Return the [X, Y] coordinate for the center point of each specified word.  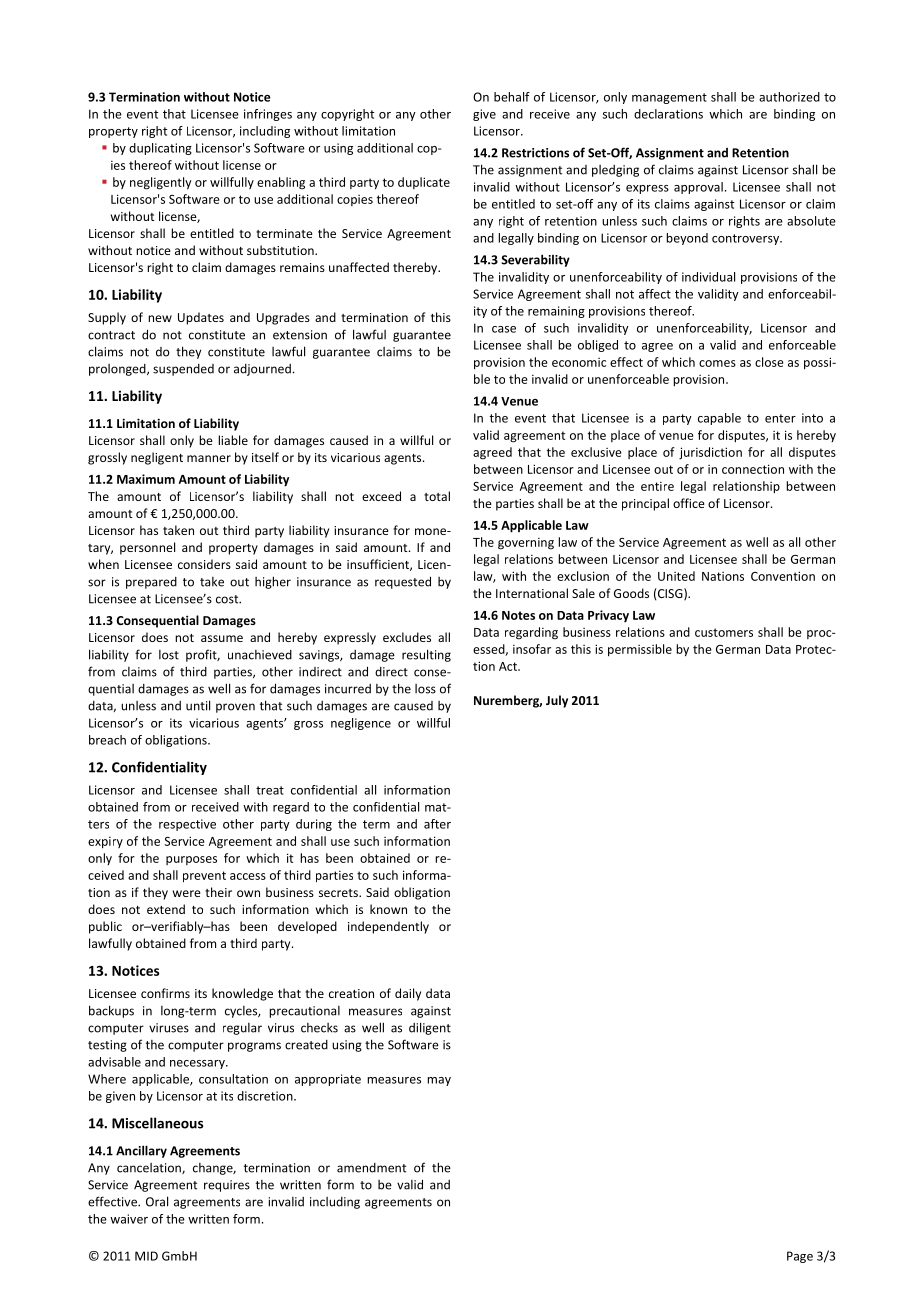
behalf [512, 97]
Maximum [146, 479]
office [689, 503]
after [437, 824]
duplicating [160, 149]
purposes [191, 860]
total [437, 496]
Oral [157, 1201]
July [557, 701]
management [669, 98]
